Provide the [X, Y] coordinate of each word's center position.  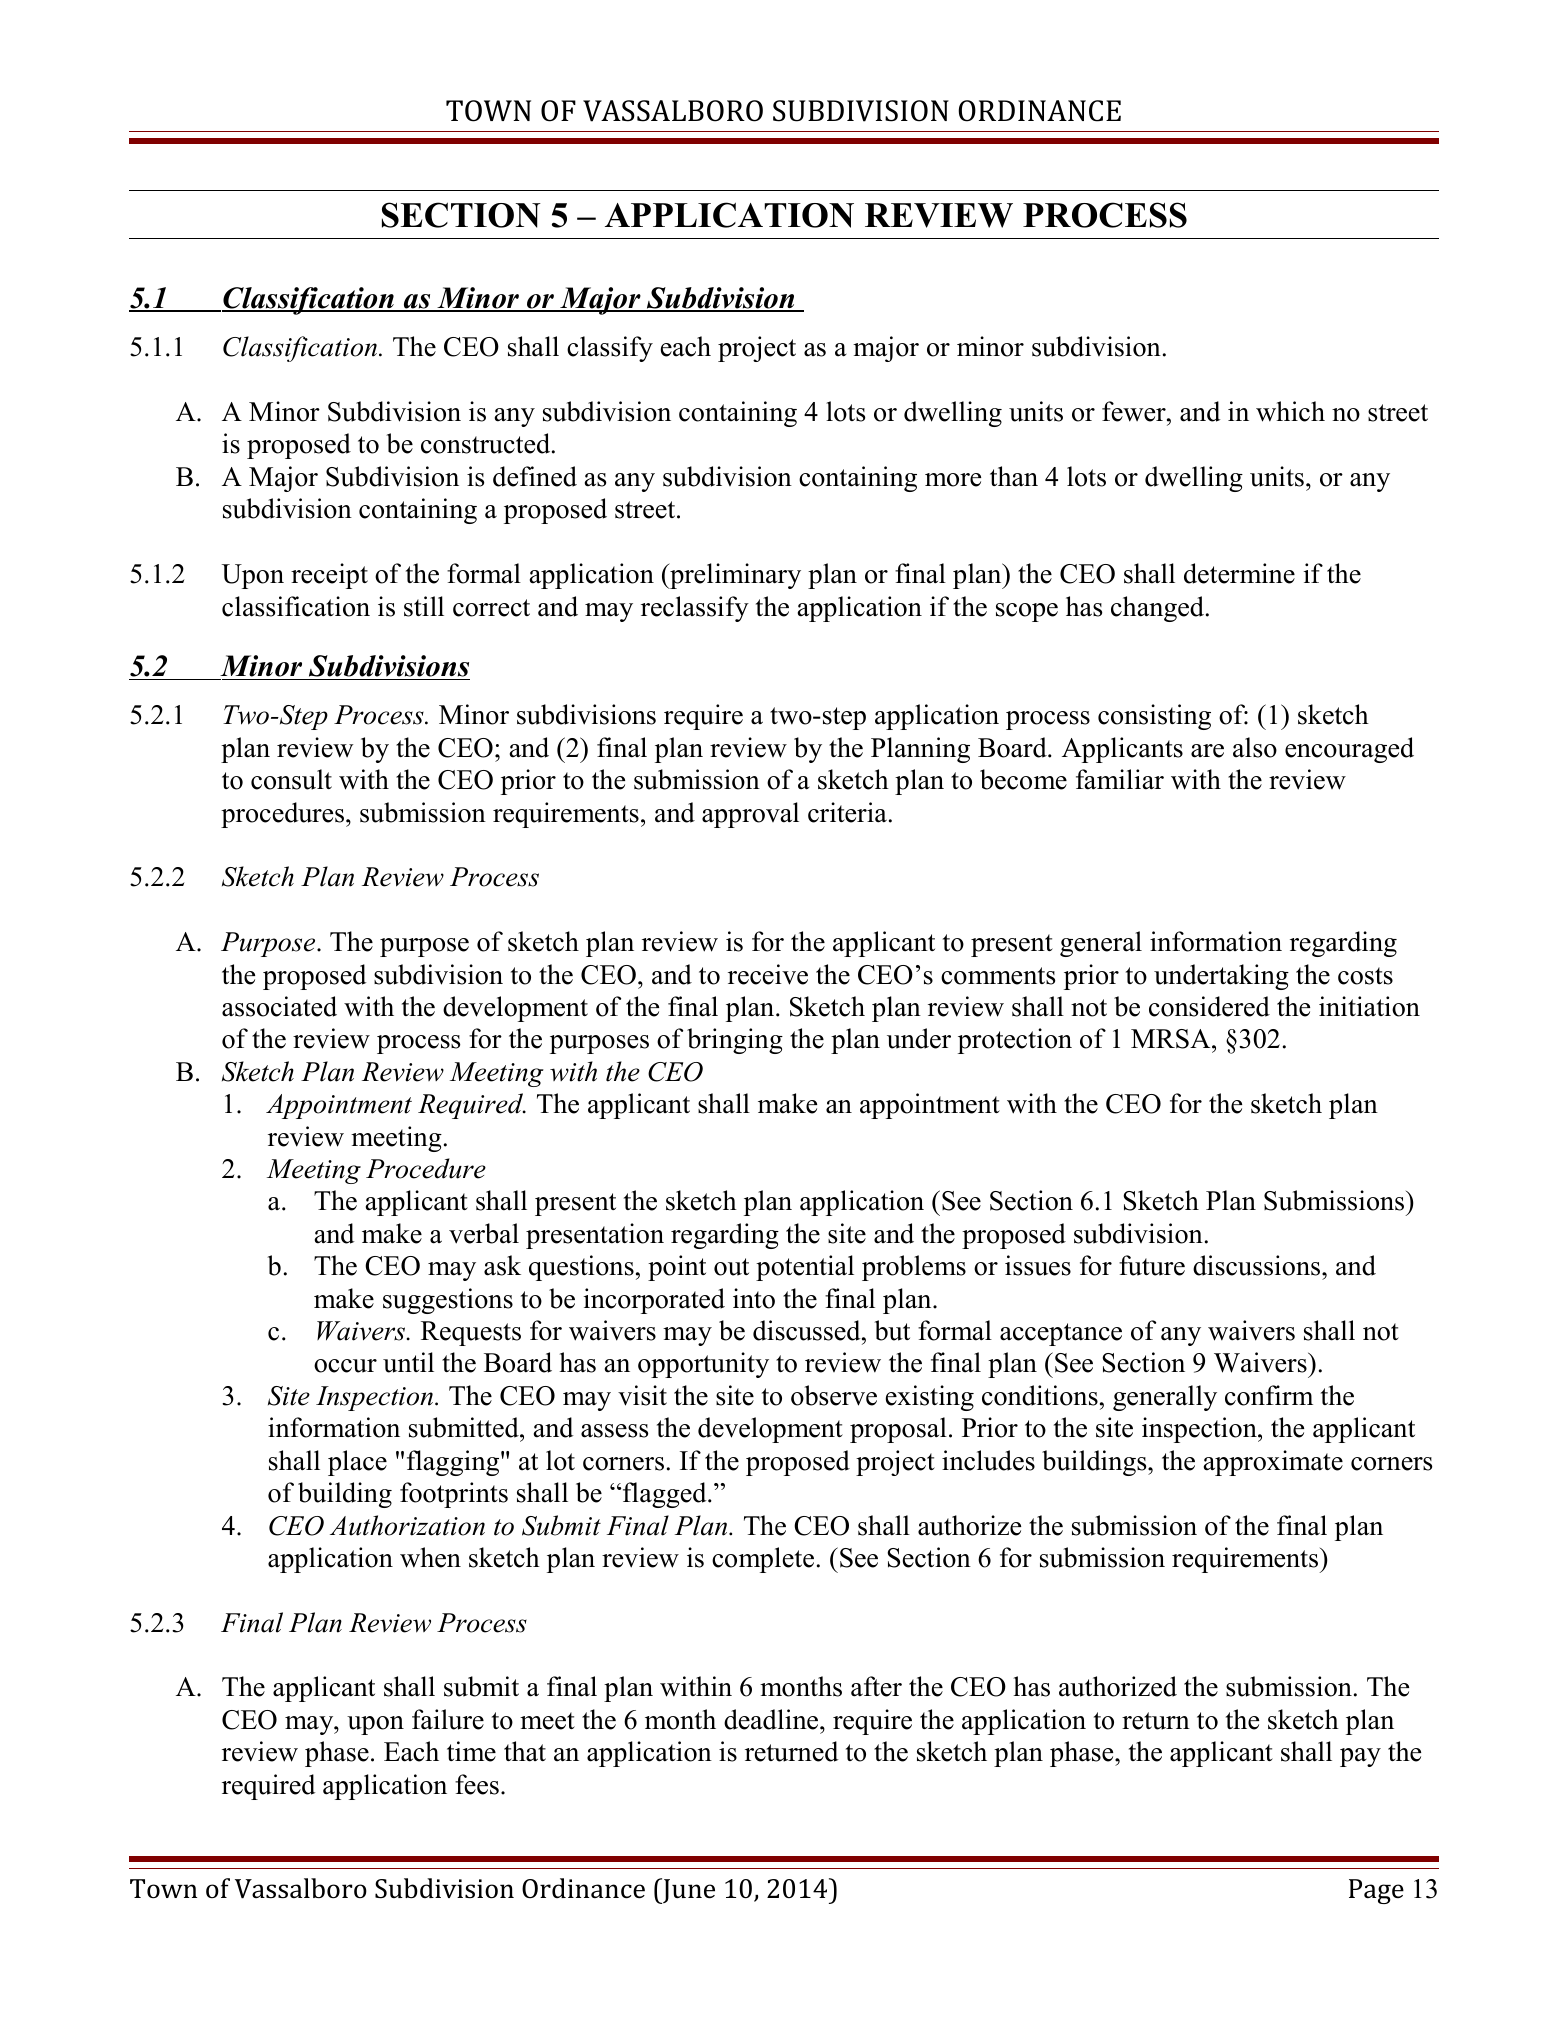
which [1290, 411]
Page [1376, 1891]
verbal [484, 1233]
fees [477, 1784]
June [688, 1891]
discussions [1258, 1265]
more [953, 480]
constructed [487, 443]
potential [805, 1268]
